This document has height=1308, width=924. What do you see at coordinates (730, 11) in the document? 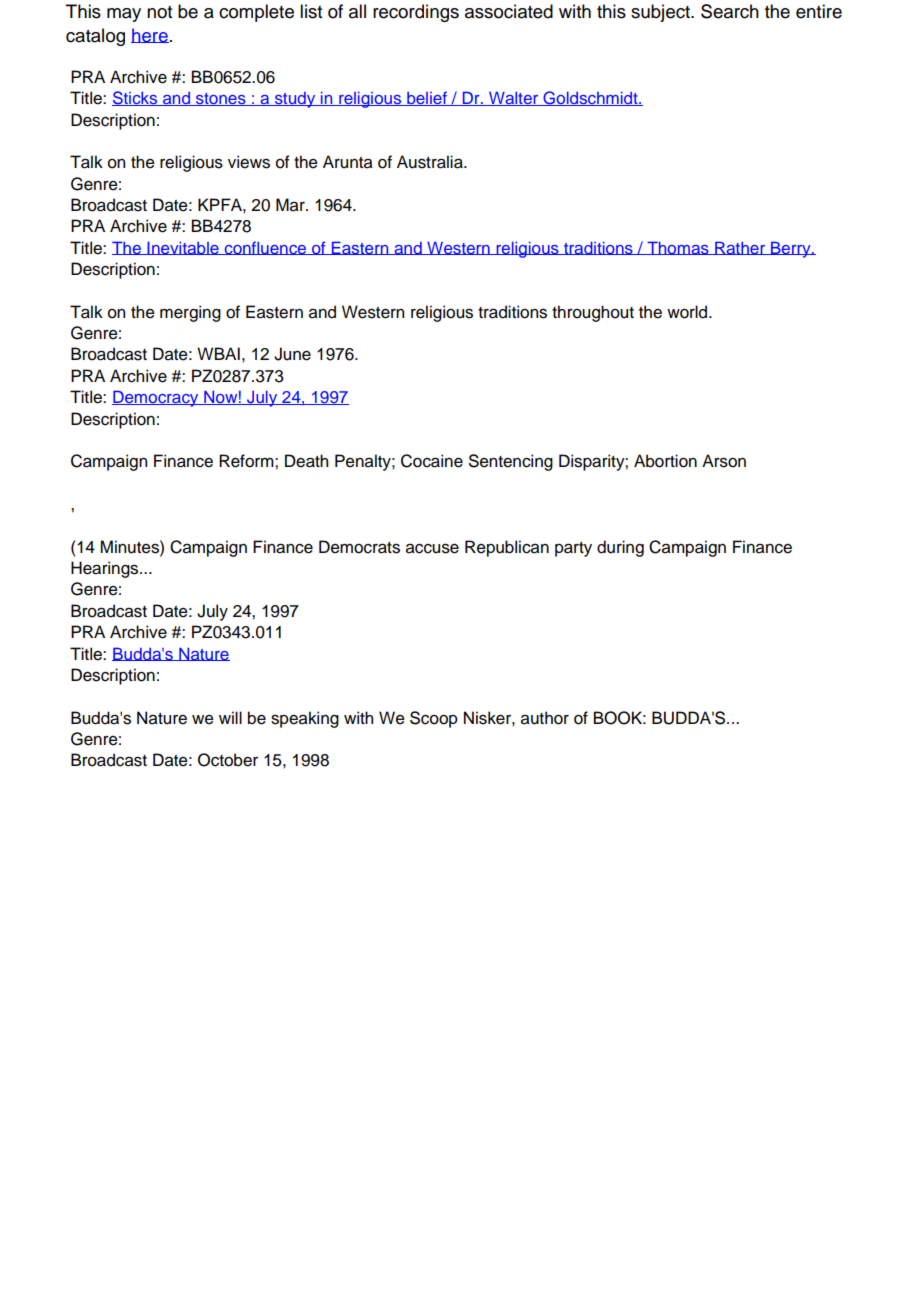
I see `Search` at bounding box center [730, 11].
